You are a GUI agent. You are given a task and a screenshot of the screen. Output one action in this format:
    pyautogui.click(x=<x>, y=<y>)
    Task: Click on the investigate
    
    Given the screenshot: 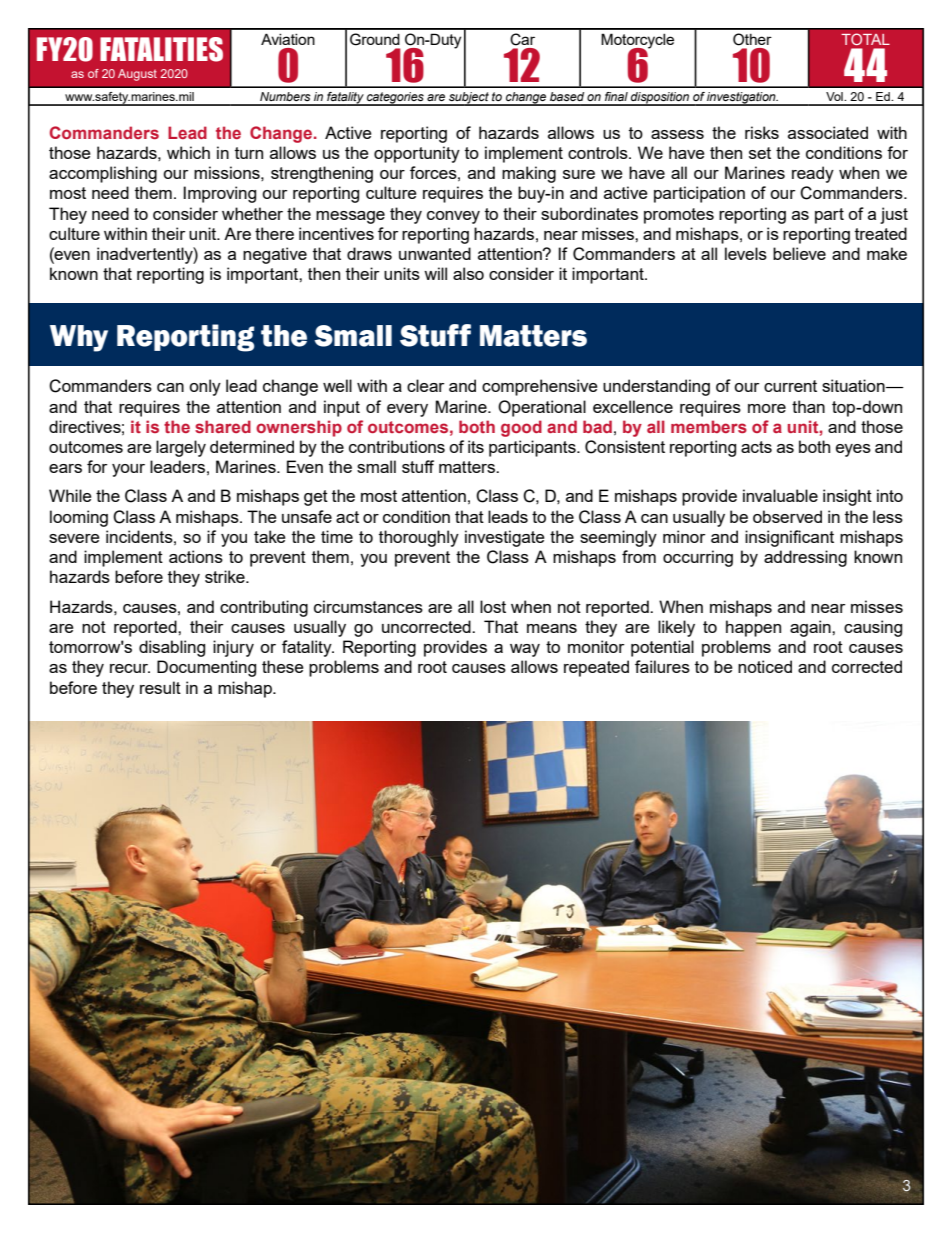 What is the action you would take?
    pyautogui.click(x=505, y=538)
